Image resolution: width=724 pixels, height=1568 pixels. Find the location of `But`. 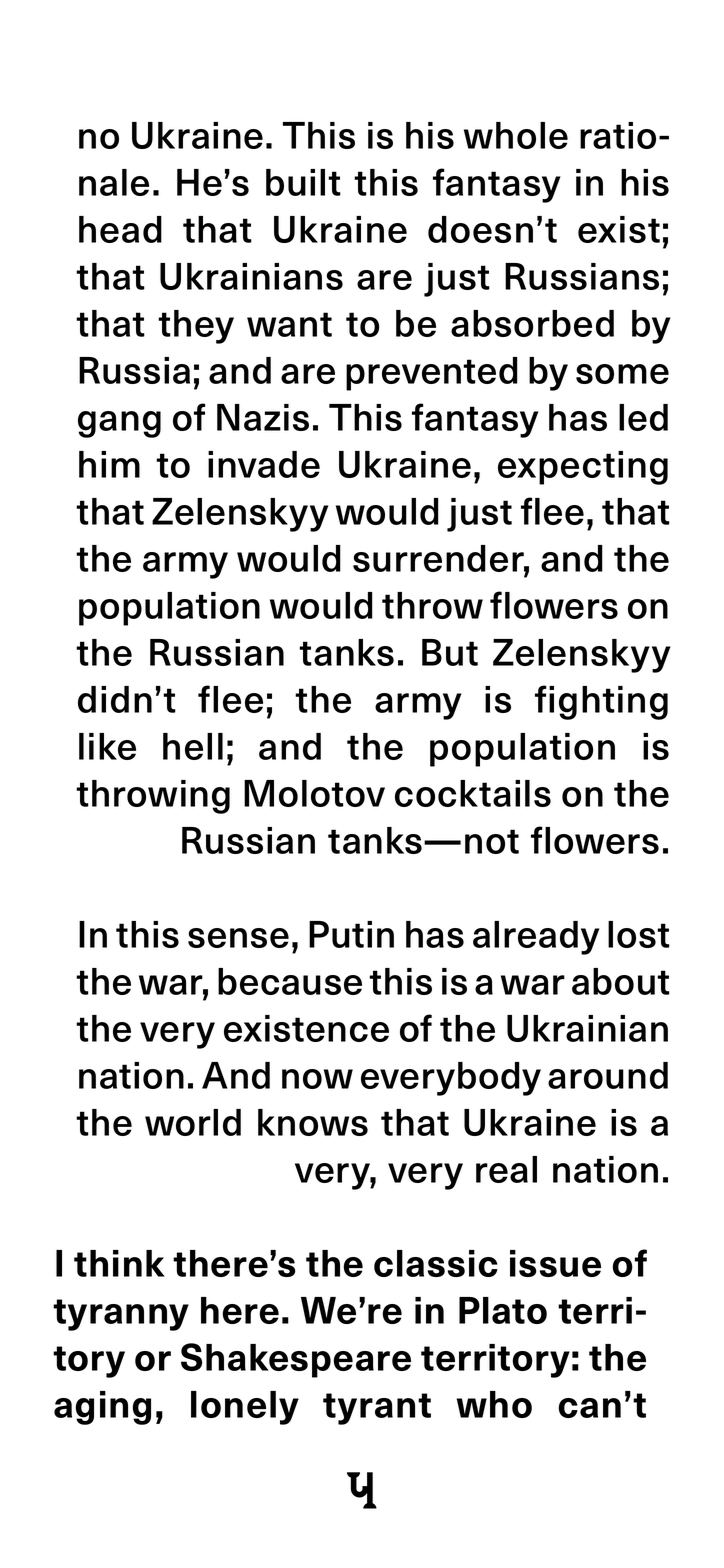

But is located at coordinates (450, 652).
